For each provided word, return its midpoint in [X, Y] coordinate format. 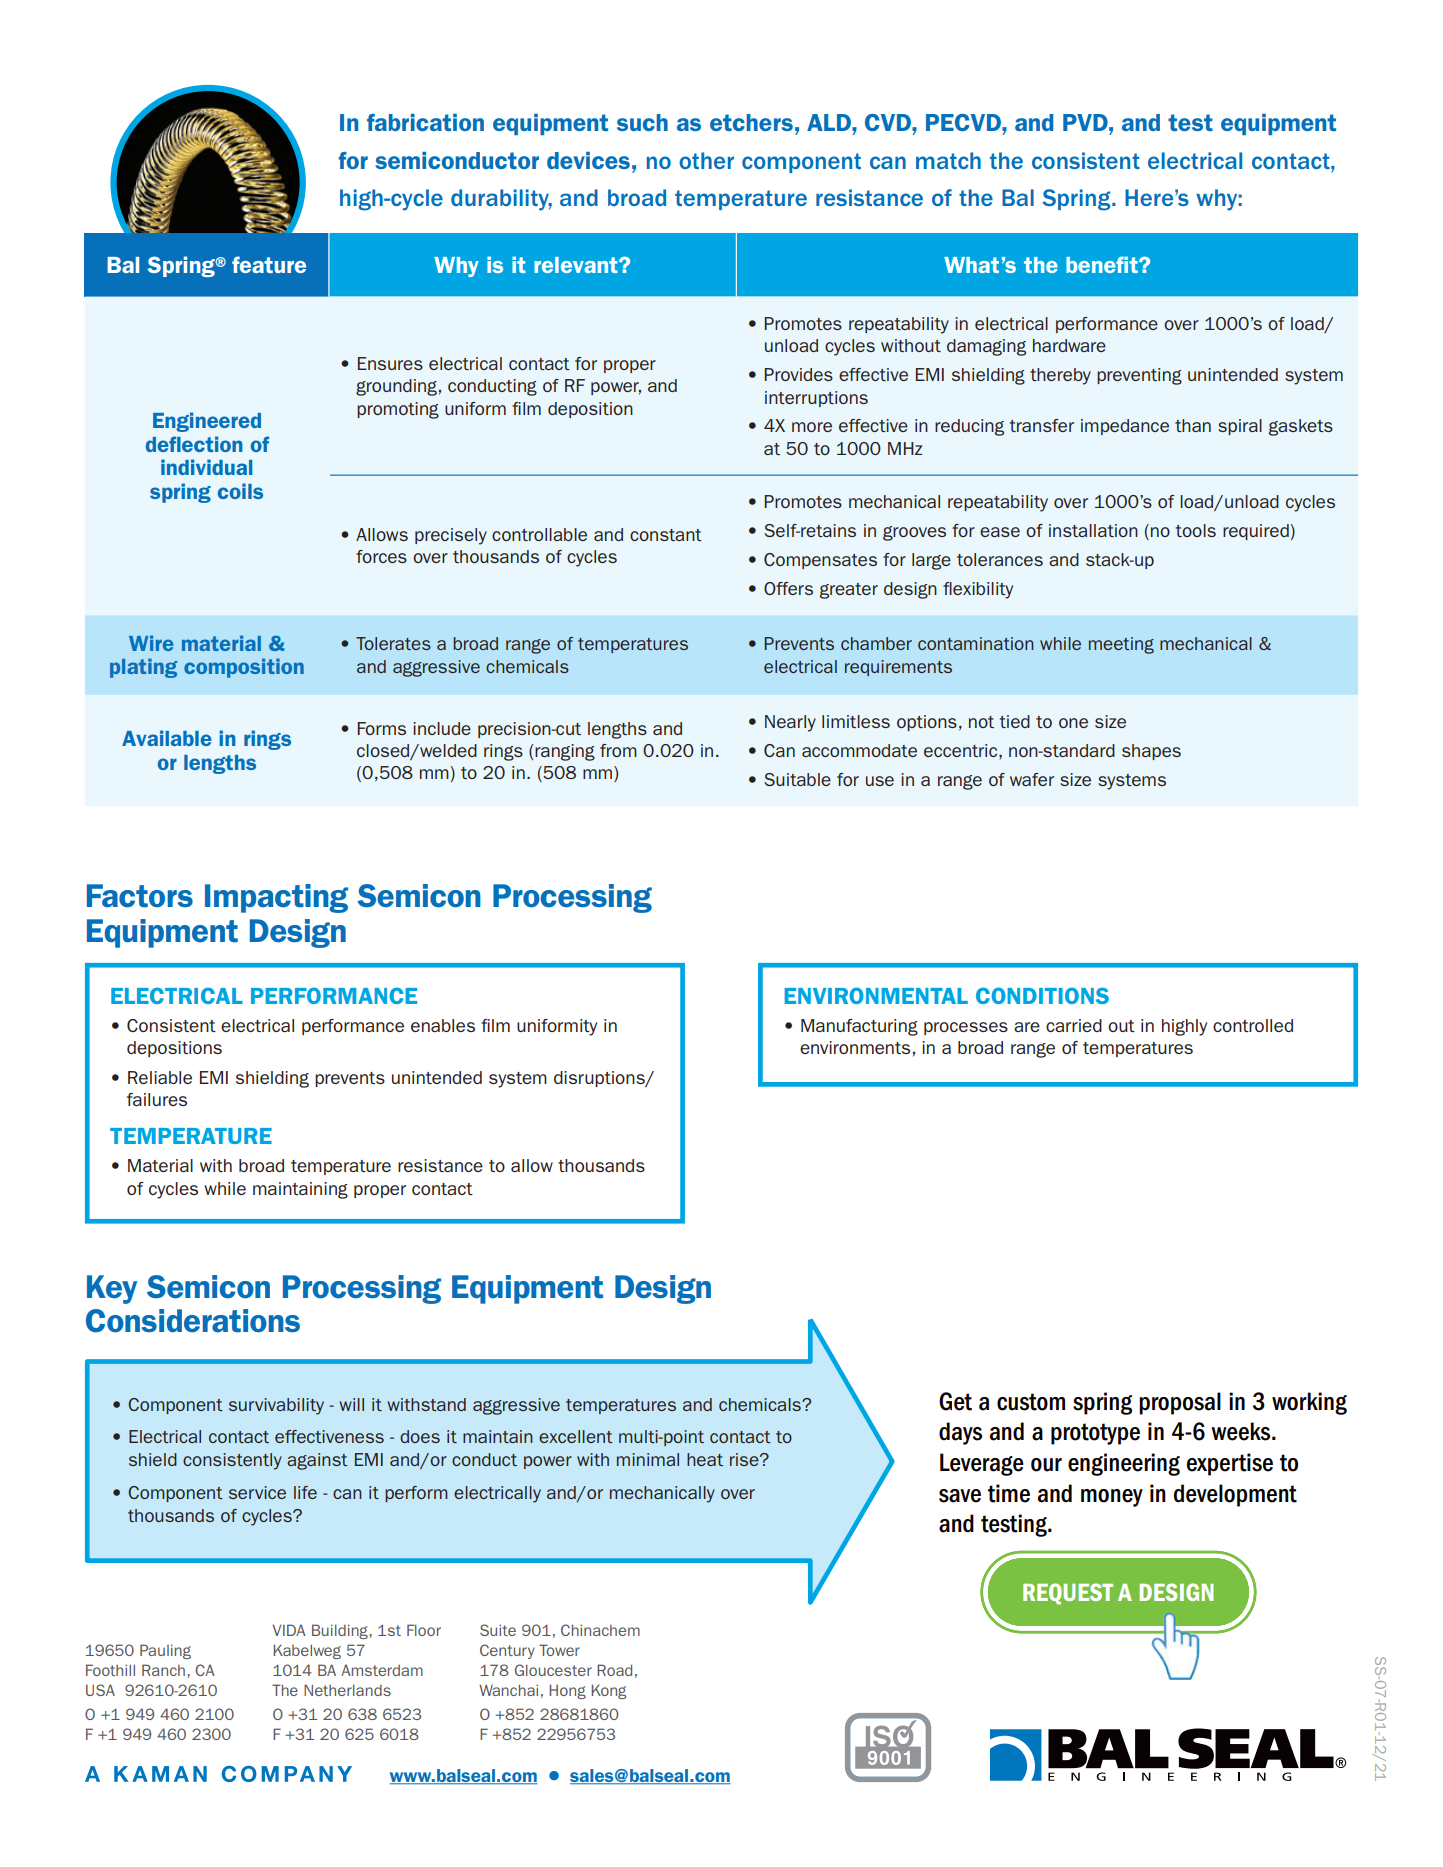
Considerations [193, 1321]
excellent [576, 1436]
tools [1195, 530]
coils [240, 491]
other [706, 160]
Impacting [276, 898]
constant [666, 535]
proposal [1180, 1403]
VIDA [289, 1630]
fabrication [425, 122]
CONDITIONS [1042, 995]
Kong [608, 1691]
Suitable [797, 779]
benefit [1103, 264]
